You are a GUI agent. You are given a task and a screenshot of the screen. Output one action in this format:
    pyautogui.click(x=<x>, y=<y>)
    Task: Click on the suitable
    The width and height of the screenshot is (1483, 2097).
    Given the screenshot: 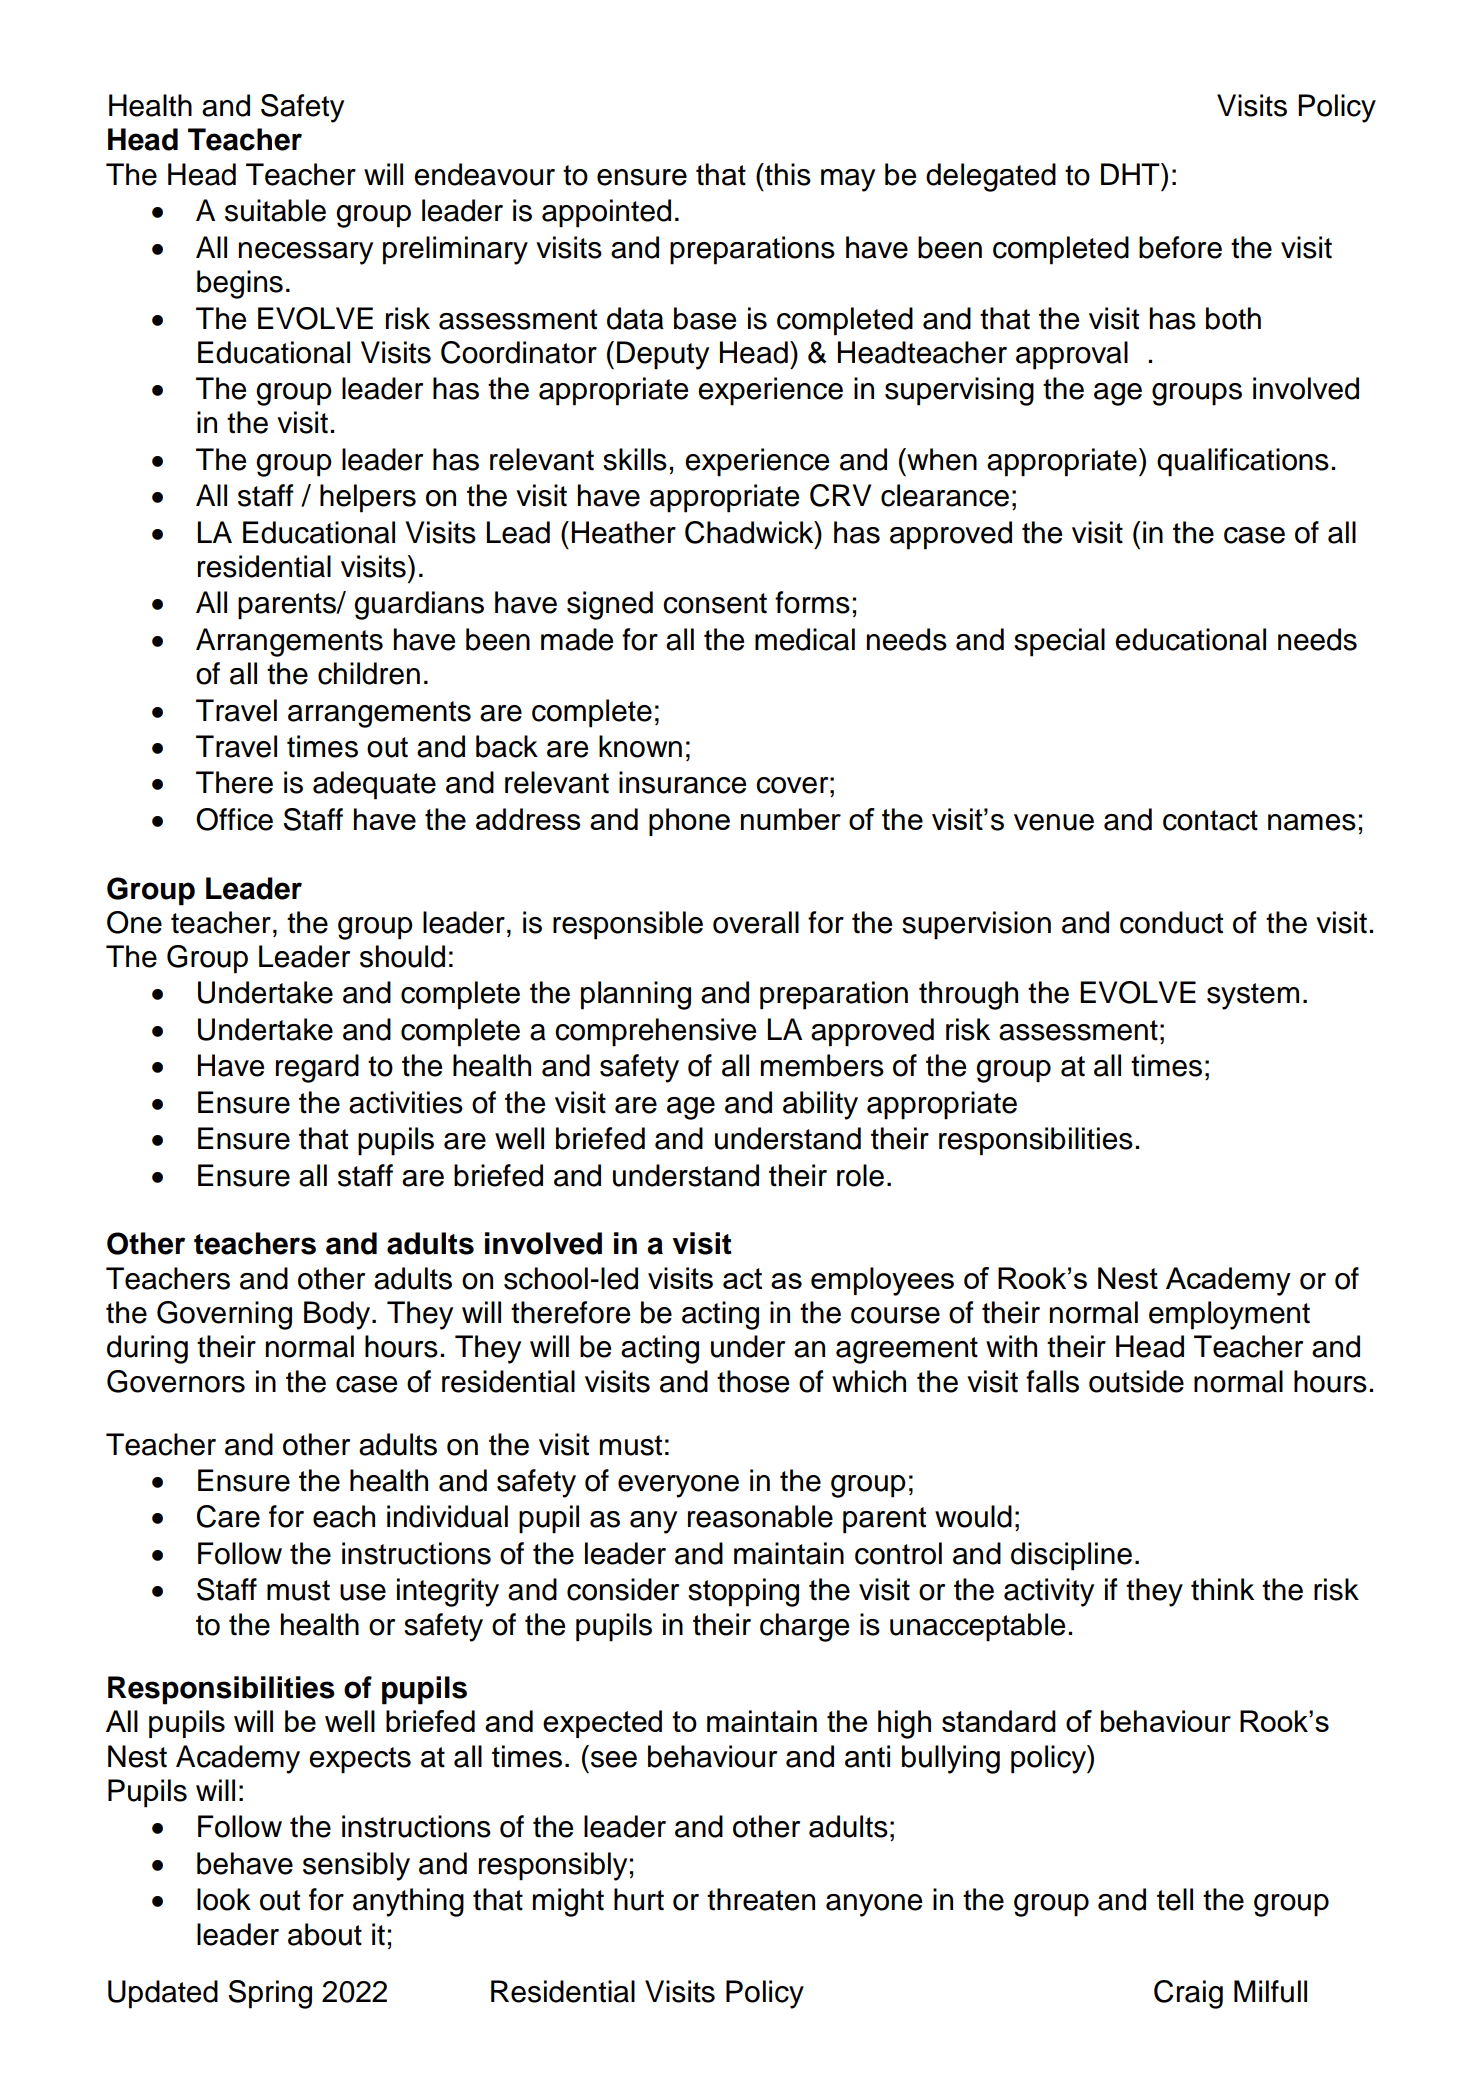 What is the action you would take?
    pyautogui.click(x=275, y=210)
